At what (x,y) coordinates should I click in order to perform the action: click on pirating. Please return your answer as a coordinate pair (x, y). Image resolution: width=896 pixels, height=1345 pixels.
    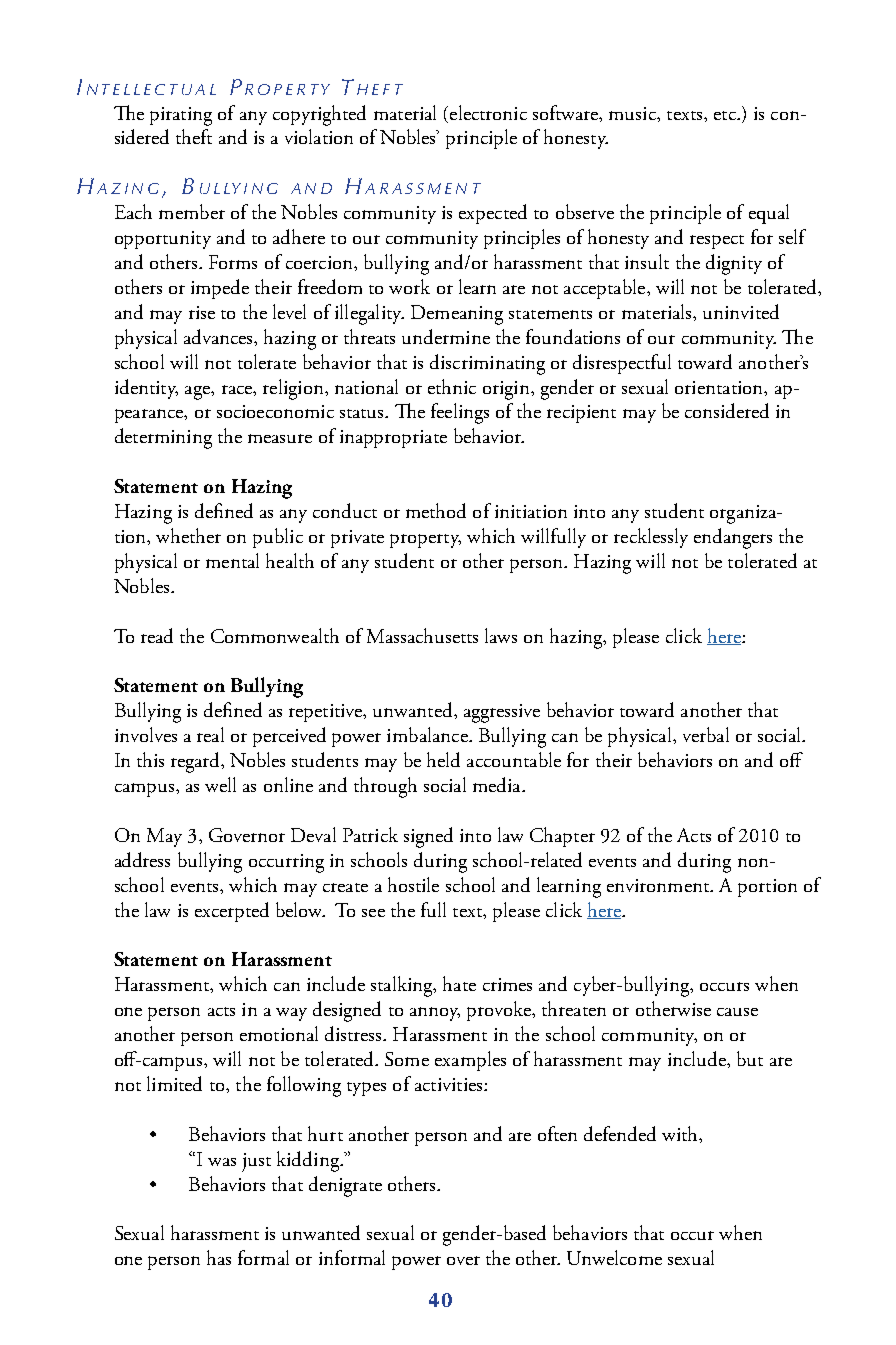
    Looking at the image, I should click on (181, 116).
